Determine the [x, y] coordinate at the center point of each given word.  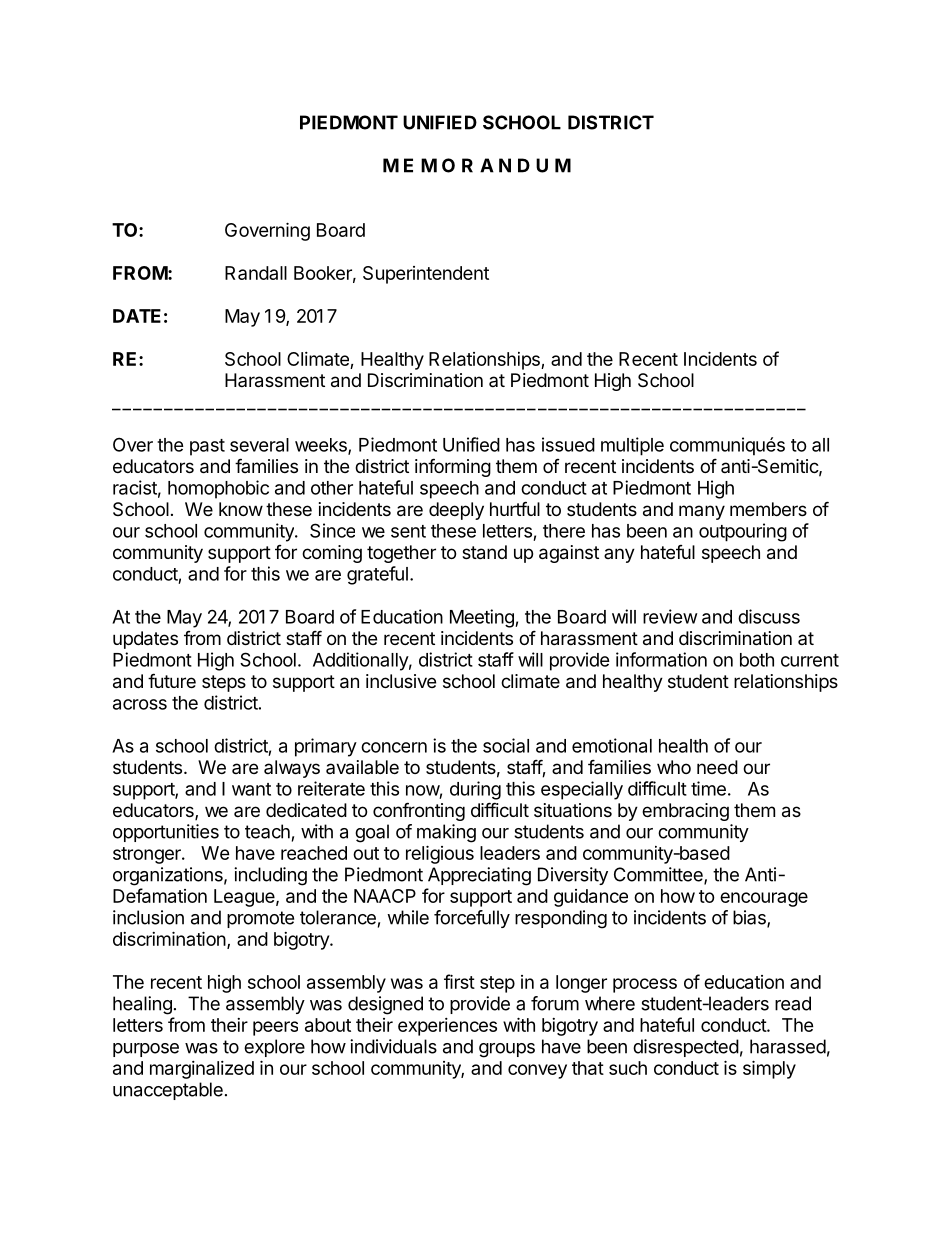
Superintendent [426, 275]
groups [507, 1050]
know [241, 509]
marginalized [202, 1070]
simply [769, 1069]
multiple [632, 446]
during [475, 790]
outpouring [743, 532]
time [708, 788]
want [251, 789]
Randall [256, 273]
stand [484, 552]
